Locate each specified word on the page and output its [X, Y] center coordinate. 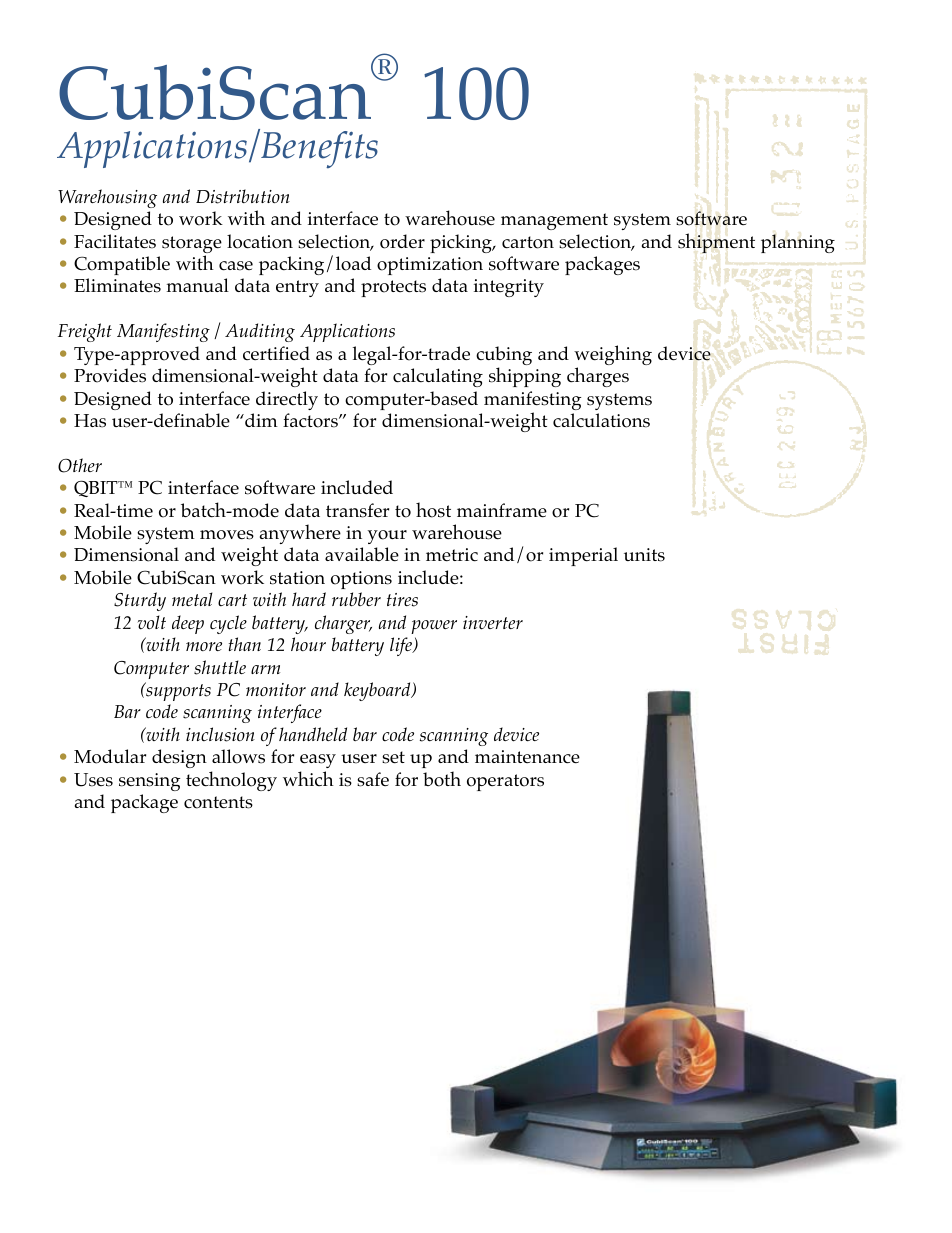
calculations [601, 420]
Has [90, 421]
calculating [438, 377]
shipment [716, 243]
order [402, 241]
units [644, 555]
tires [402, 600]
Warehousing [107, 198]
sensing [149, 782]
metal [192, 599]
